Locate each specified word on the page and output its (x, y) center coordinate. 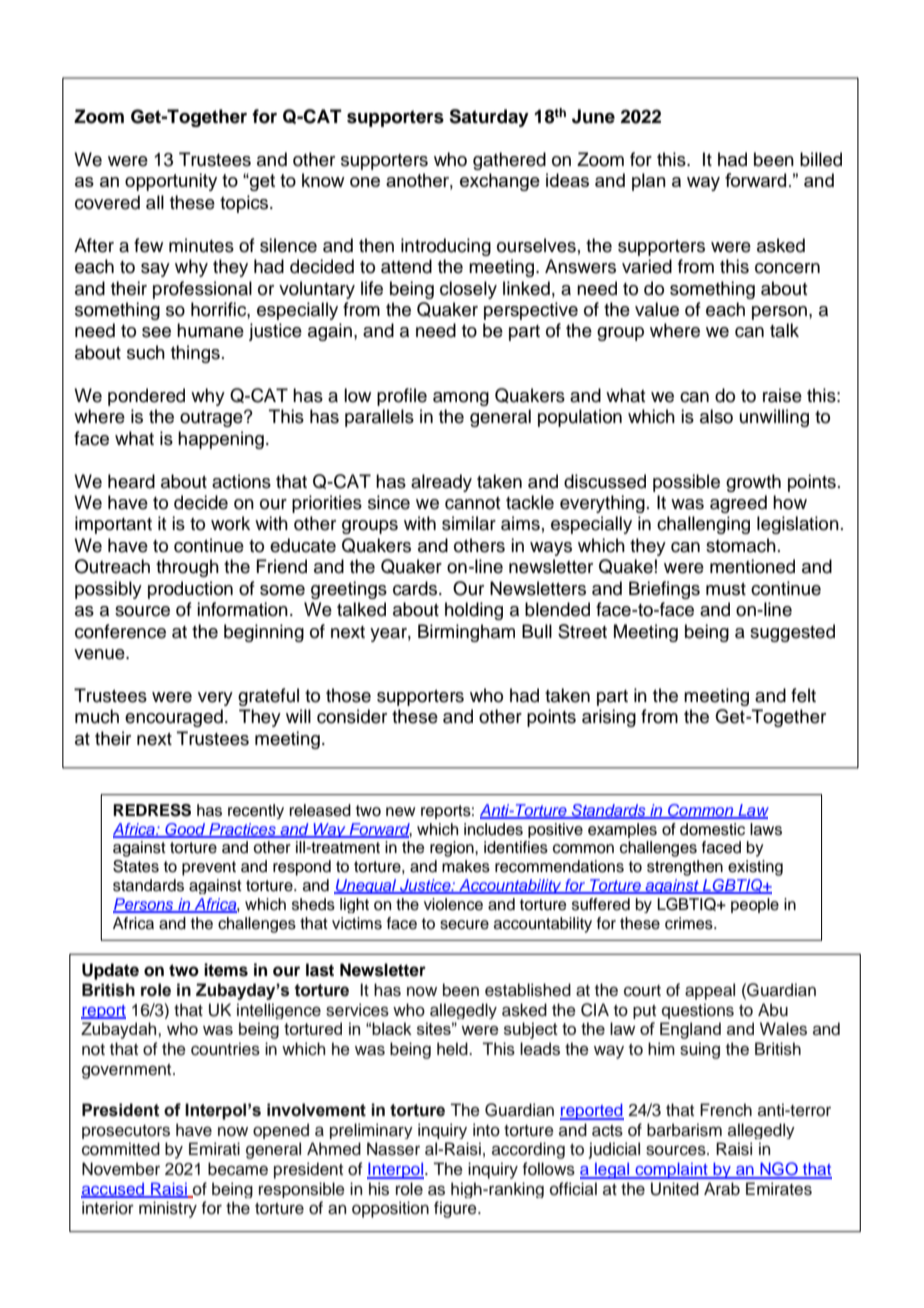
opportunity (171, 182)
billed (821, 159)
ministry (168, 1209)
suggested (792, 633)
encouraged (174, 718)
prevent (209, 868)
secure (464, 925)
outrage (212, 419)
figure (456, 1209)
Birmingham (466, 633)
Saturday (489, 118)
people (755, 905)
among (461, 399)
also (716, 416)
